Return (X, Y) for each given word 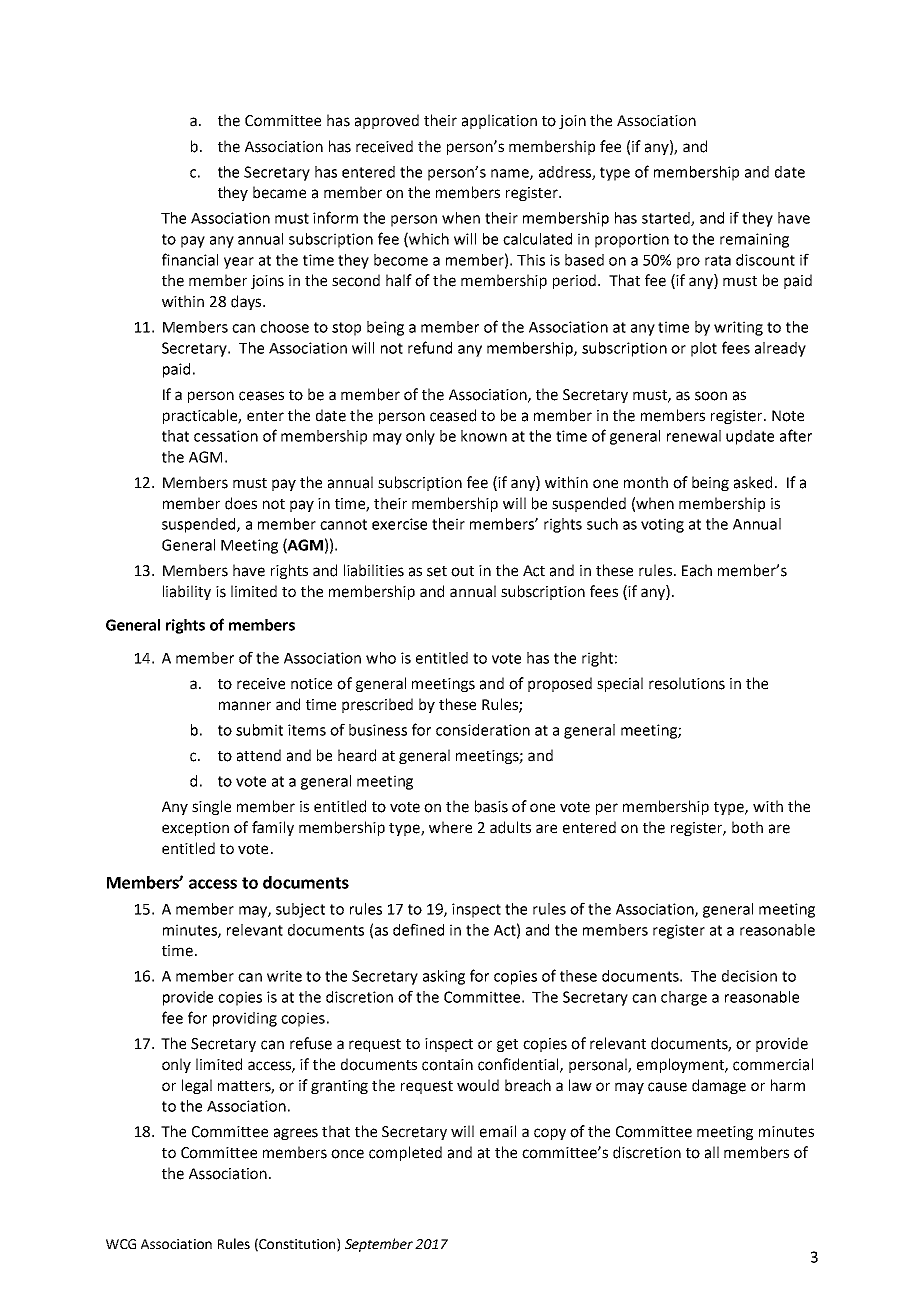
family (273, 828)
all (712, 1152)
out (462, 571)
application (499, 121)
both (747, 827)
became (279, 192)
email (498, 1131)
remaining (754, 240)
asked (753, 482)
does (241, 503)
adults (510, 827)
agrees (296, 1134)
